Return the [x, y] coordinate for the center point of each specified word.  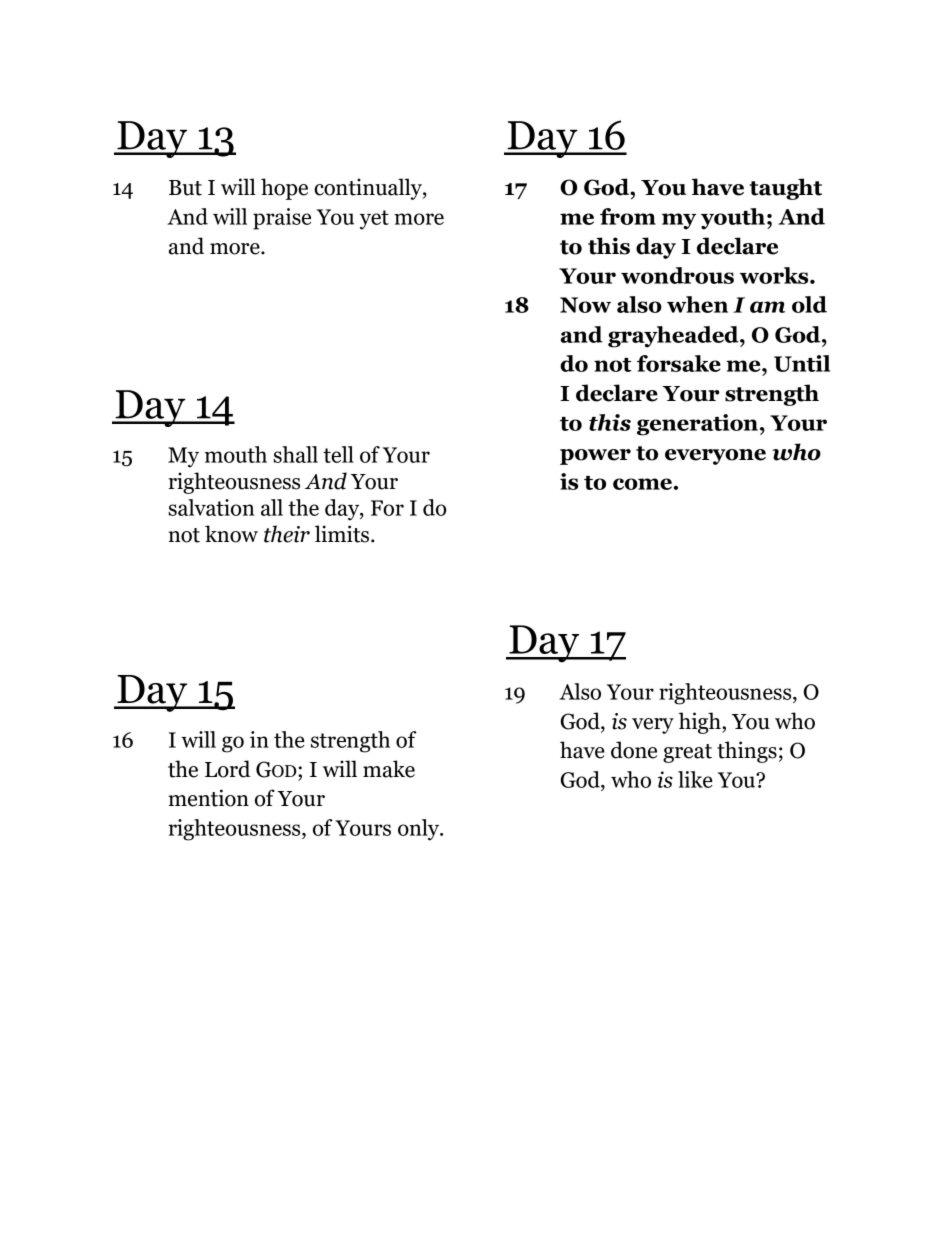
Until [802, 363]
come [642, 484]
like [695, 779]
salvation [211, 507]
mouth [236, 454]
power [595, 457]
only [420, 830]
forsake [679, 363]
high [700, 723]
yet [374, 220]
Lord [227, 769]
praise [282, 219]
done [634, 750]
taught [785, 189]
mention [208, 798]
